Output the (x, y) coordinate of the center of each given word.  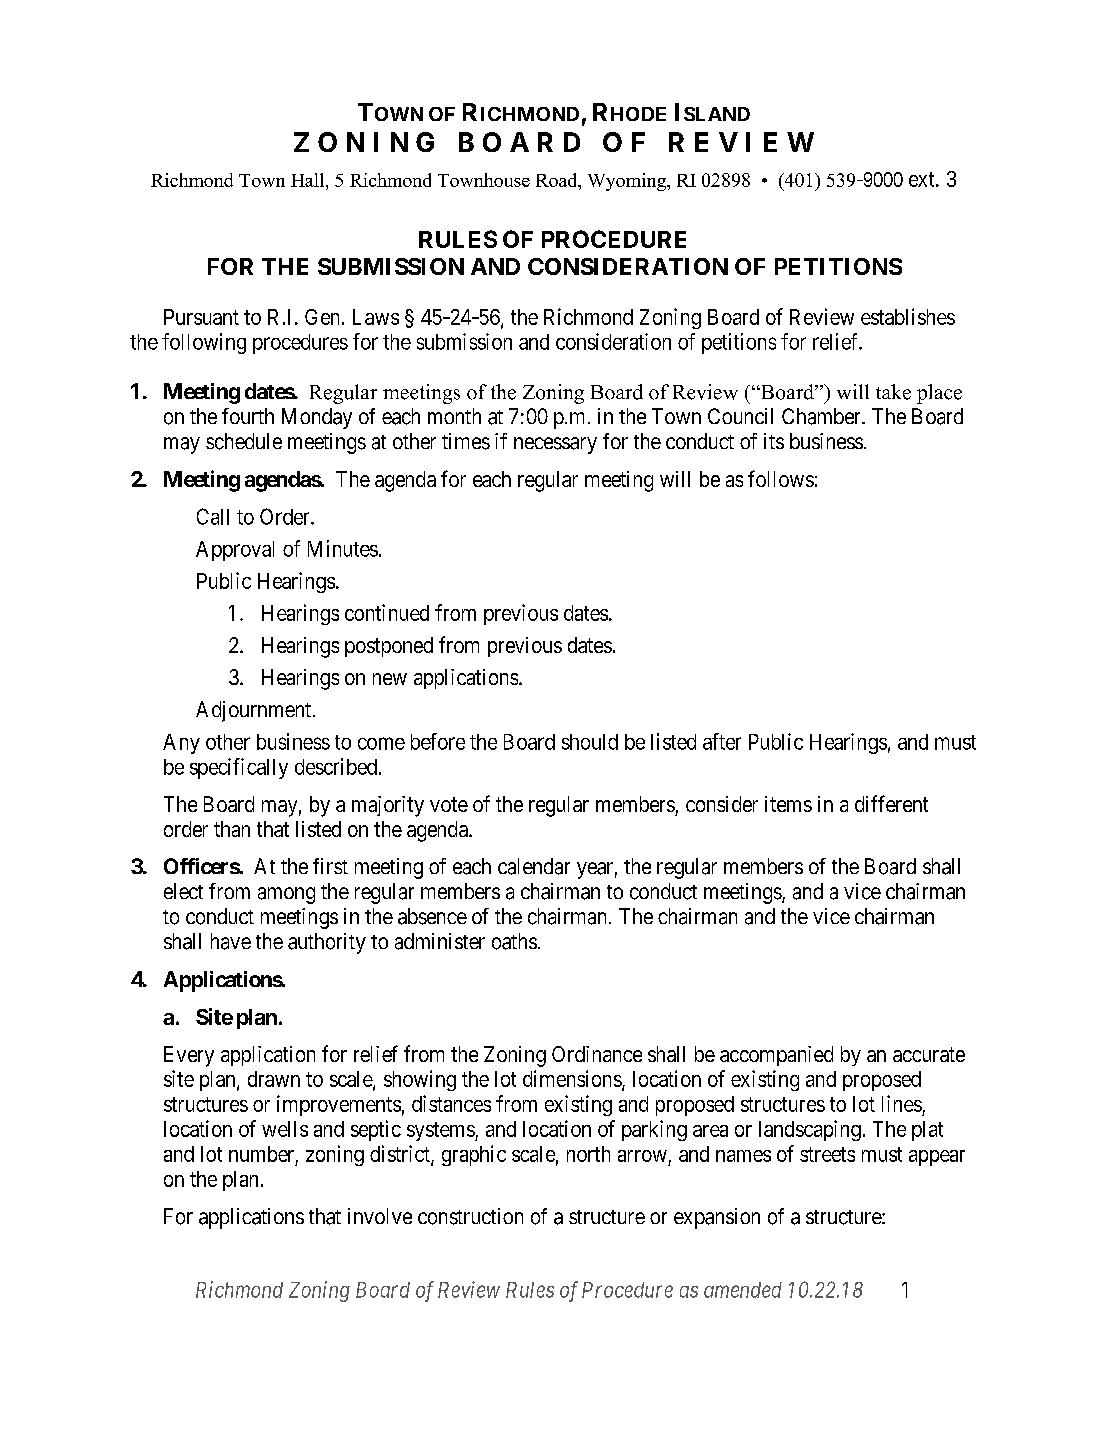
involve (380, 1216)
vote (449, 804)
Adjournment (255, 711)
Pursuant (201, 317)
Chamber (822, 416)
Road (558, 180)
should (590, 742)
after (722, 741)
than (232, 829)
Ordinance (597, 1054)
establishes (908, 316)
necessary (555, 445)
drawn (274, 1079)
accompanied (776, 1056)
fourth (248, 416)
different (891, 803)
